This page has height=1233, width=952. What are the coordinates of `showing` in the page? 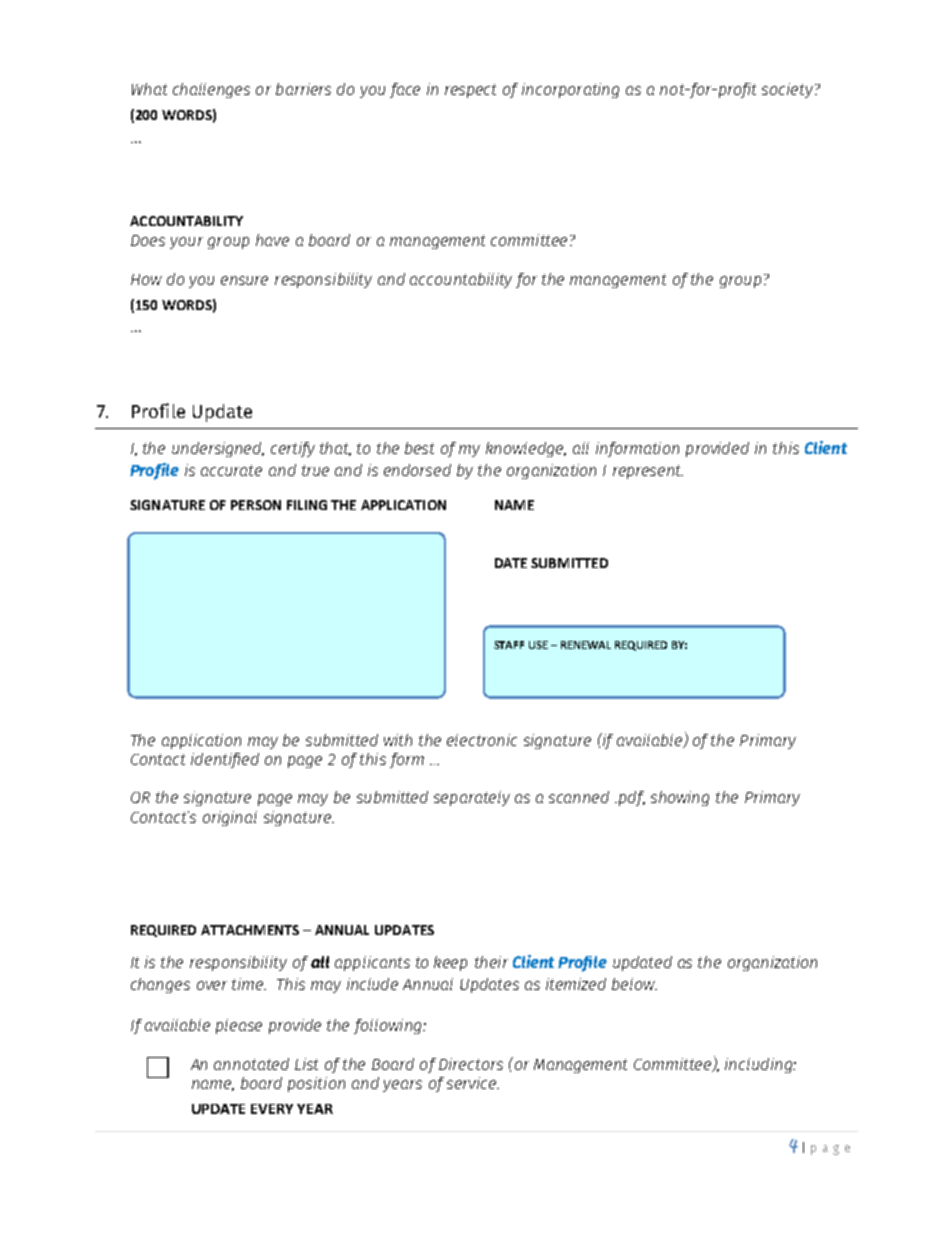 It's located at (680, 798).
